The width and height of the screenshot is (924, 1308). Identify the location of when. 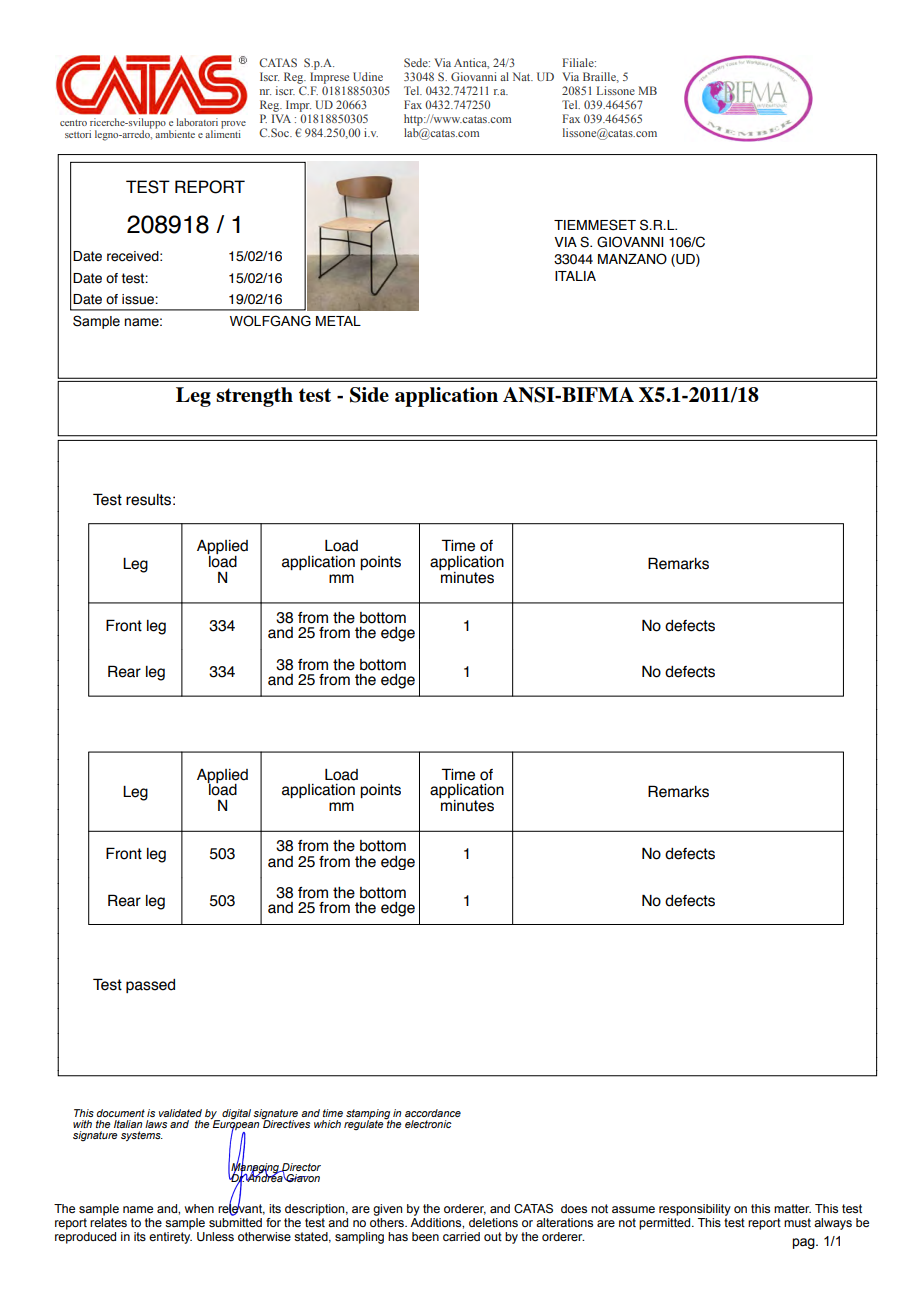
(199, 1208).
